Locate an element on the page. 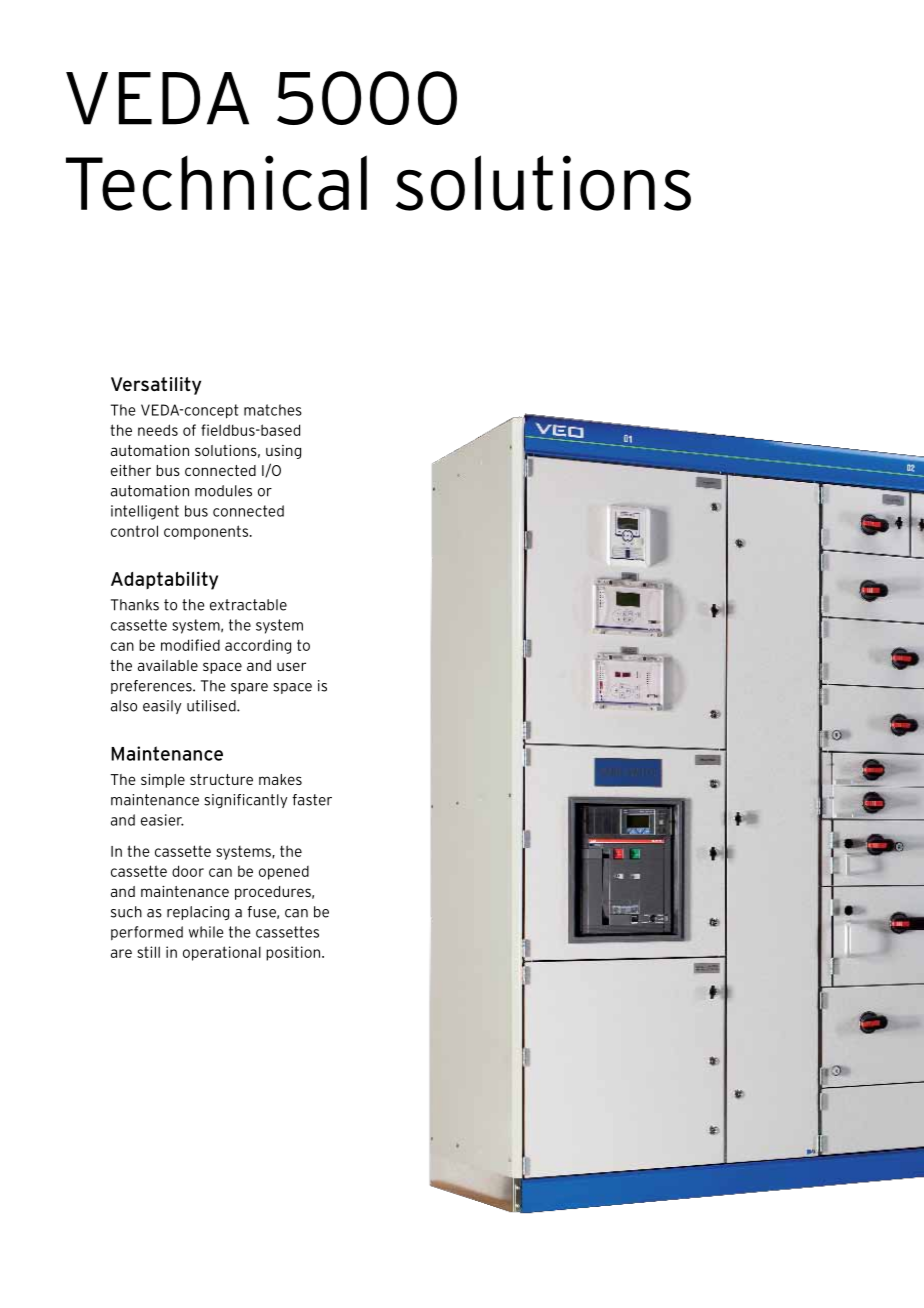  performed is located at coordinates (147, 933).
